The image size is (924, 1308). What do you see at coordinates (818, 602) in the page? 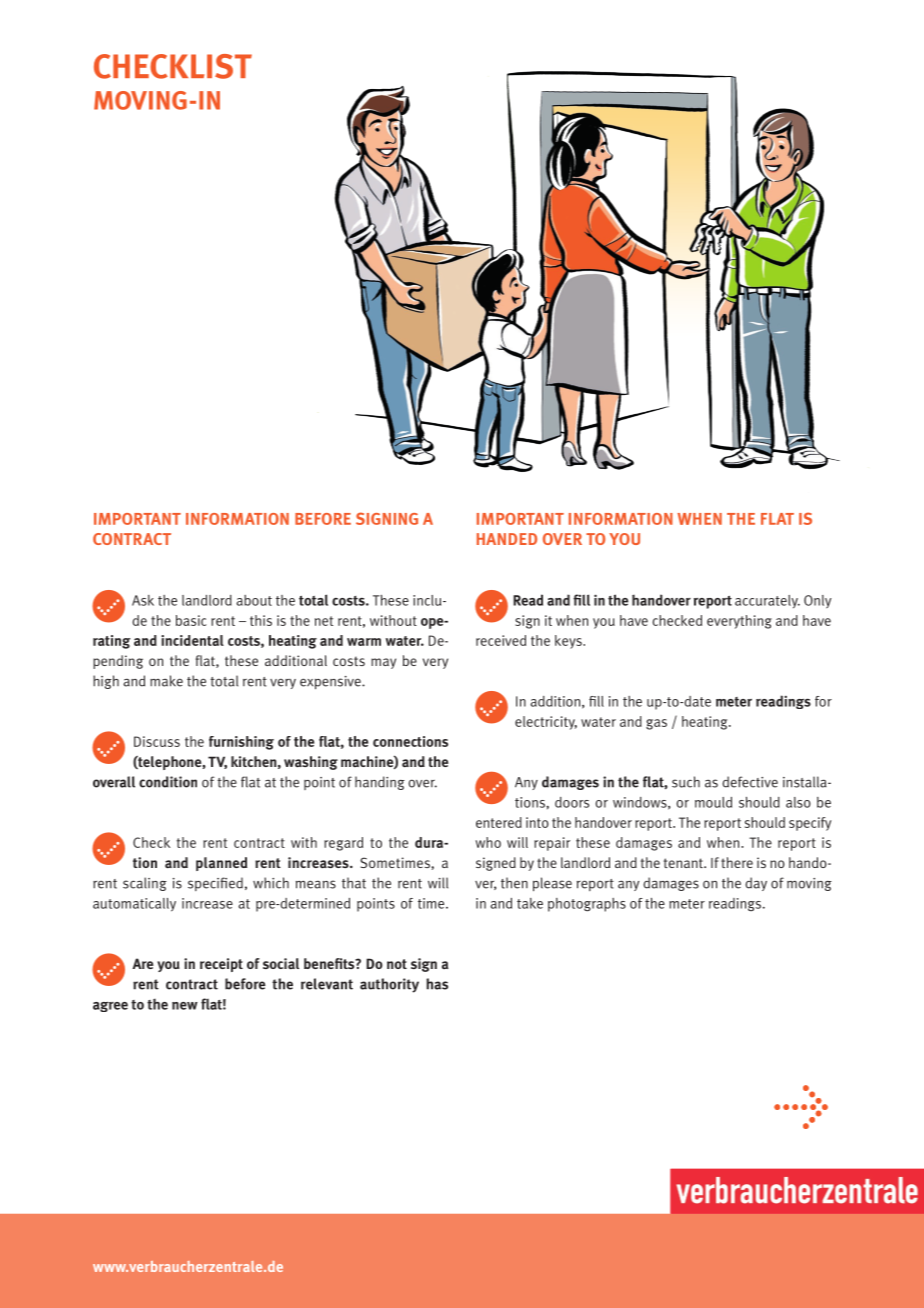
I see `Only` at bounding box center [818, 602].
